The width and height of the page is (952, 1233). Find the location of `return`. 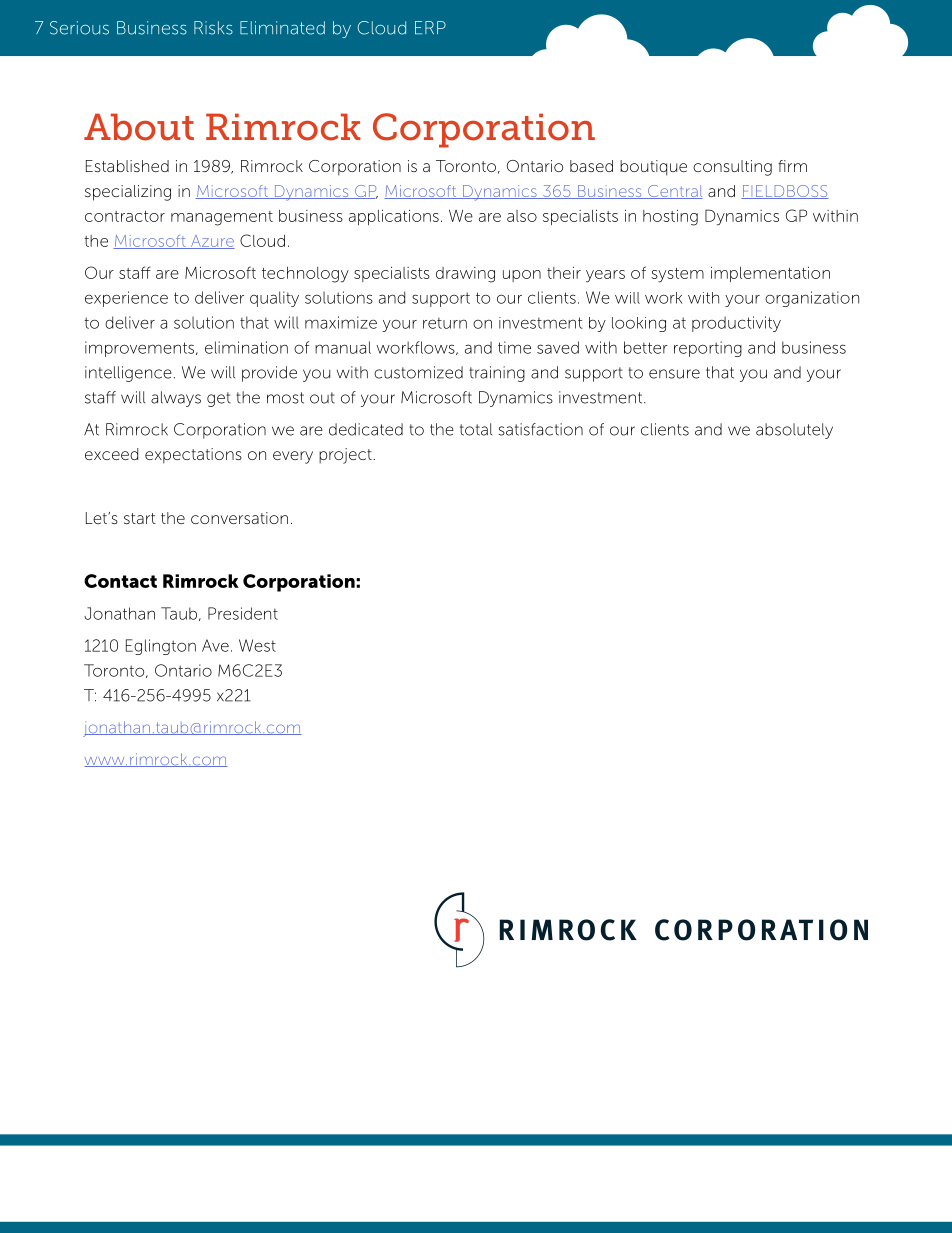

return is located at coordinates (445, 323).
